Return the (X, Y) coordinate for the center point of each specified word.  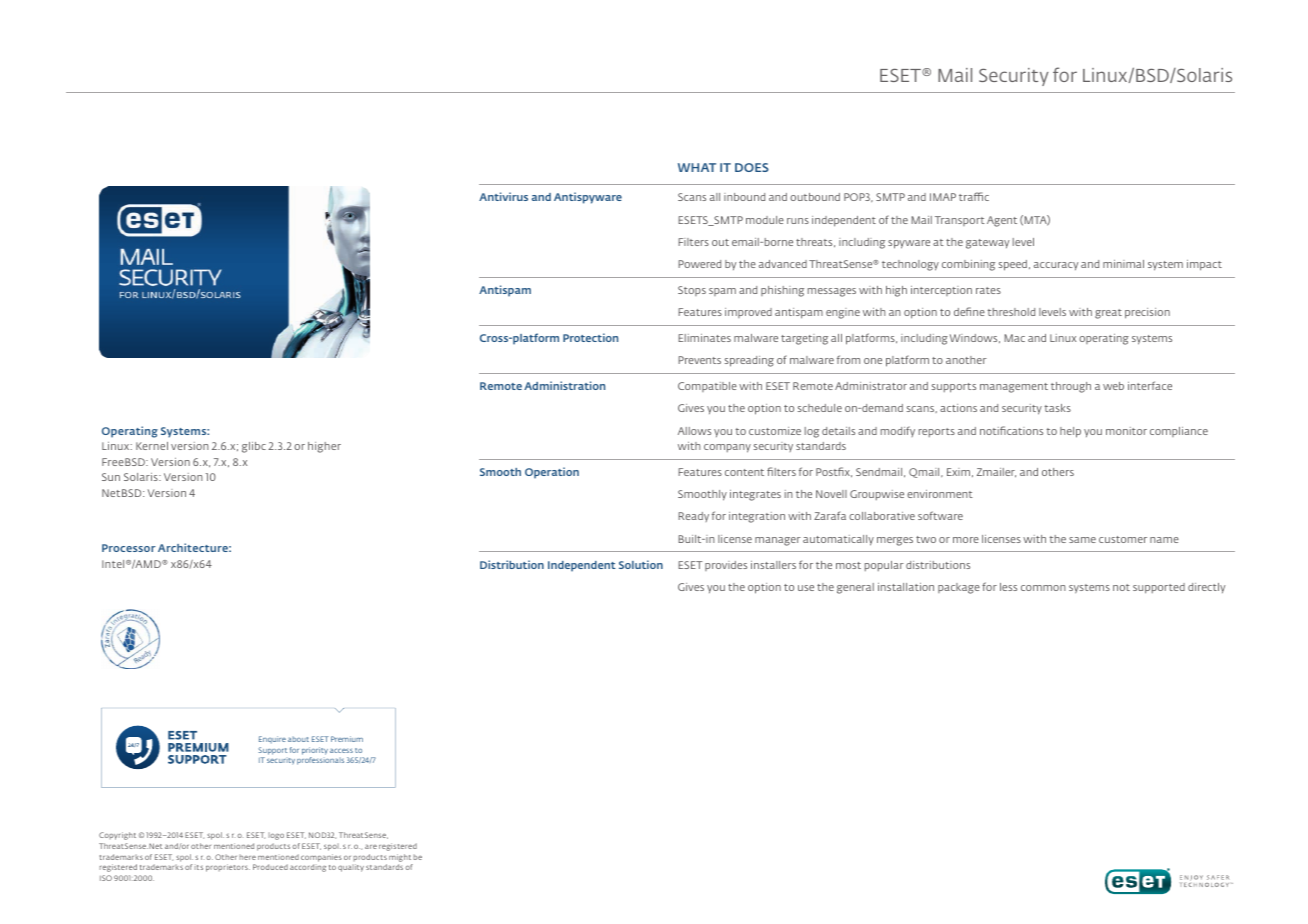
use (806, 588)
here (248, 857)
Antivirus (503, 196)
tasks (1057, 408)
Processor (129, 548)
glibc (254, 447)
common (1043, 588)
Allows (694, 431)
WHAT (697, 167)
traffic (974, 196)
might (400, 858)
